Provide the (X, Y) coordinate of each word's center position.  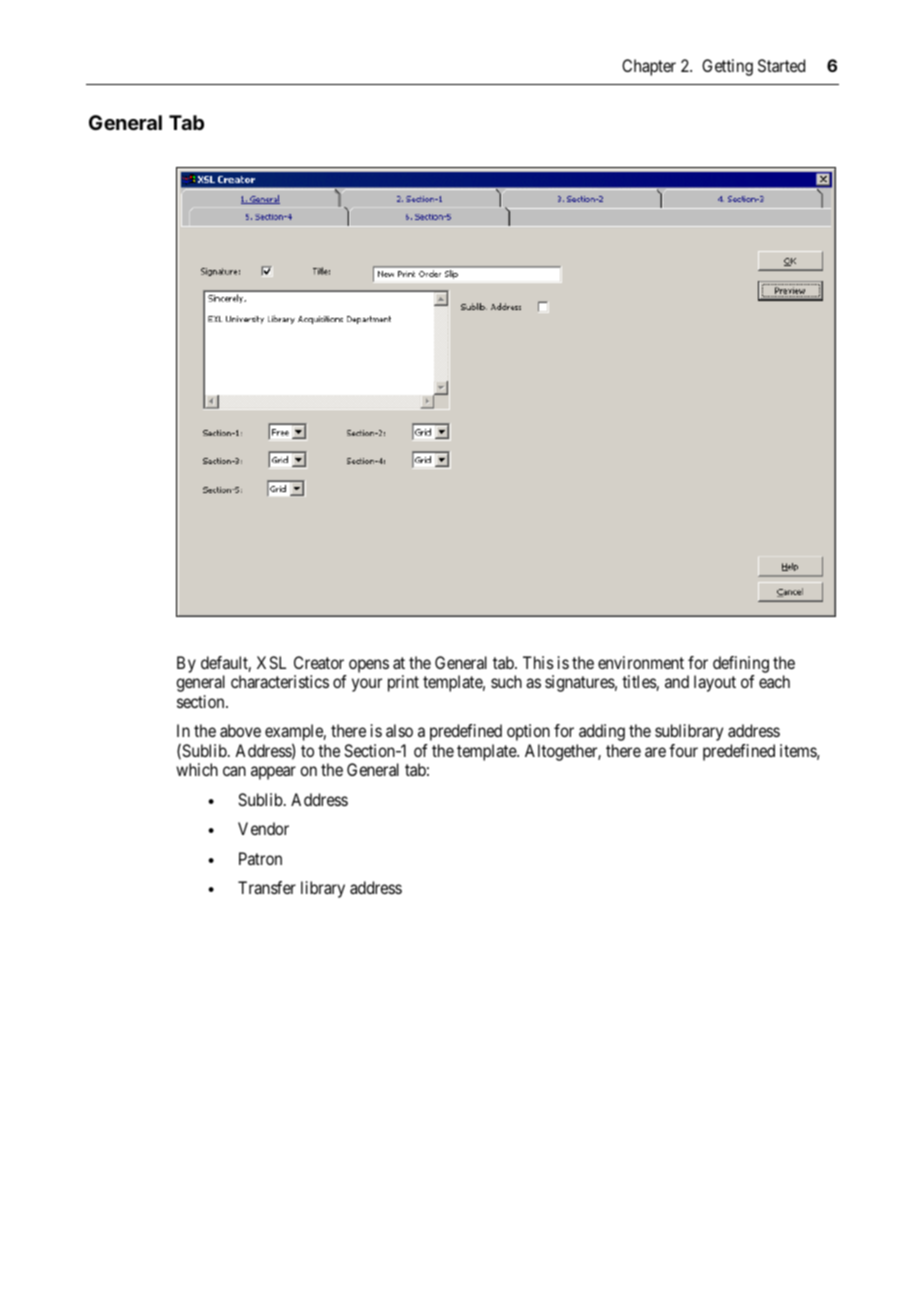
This (538, 662)
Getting (727, 67)
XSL (271, 662)
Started (781, 65)
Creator (319, 662)
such (506, 681)
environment (641, 662)
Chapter (649, 67)
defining (741, 664)
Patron (260, 858)
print (403, 683)
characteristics (280, 681)
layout (715, 683)
